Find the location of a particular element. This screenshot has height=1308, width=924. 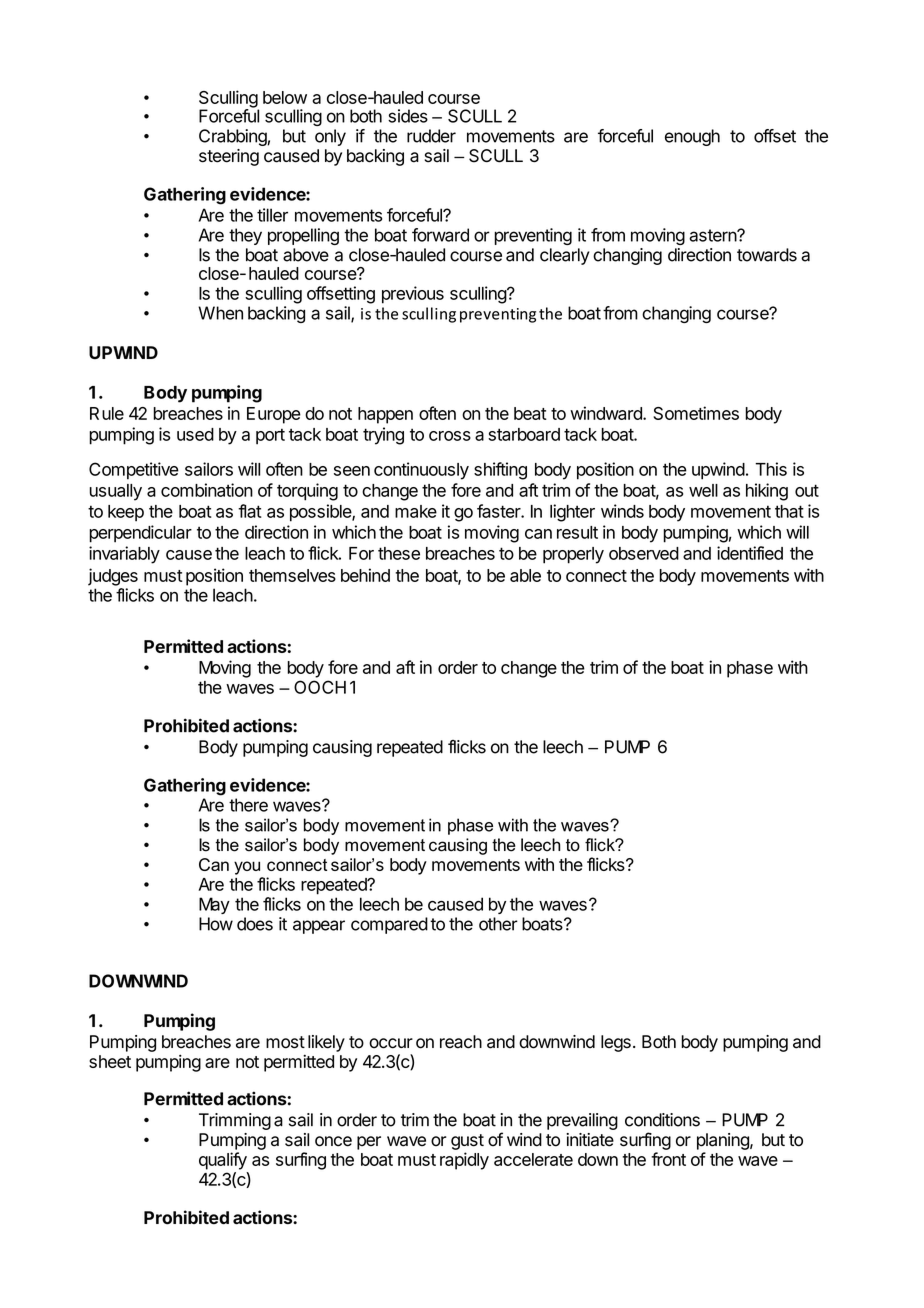

qualify is located at coordinates (223, 1161).
